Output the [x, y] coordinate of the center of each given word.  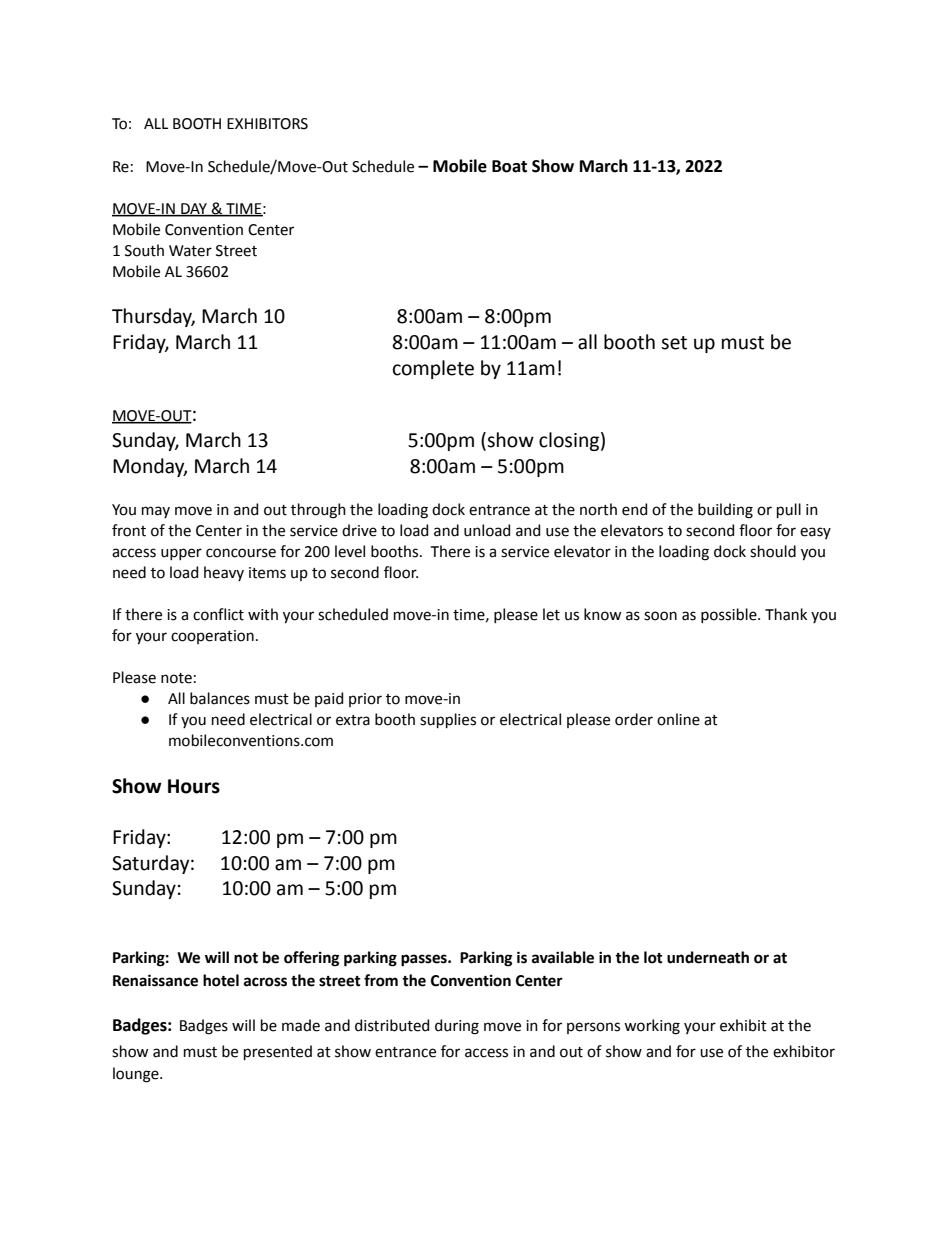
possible [730, 615]
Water [190, 251]
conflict [218, 614]
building [725, 511]
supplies [448, 720]
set [674, 343]
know [602, 614]
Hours [194, 786]
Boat [509, 166]
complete [433, 369]
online [678, 719]
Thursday [153, 317]
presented [278, 1052]
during [457, 1027]
